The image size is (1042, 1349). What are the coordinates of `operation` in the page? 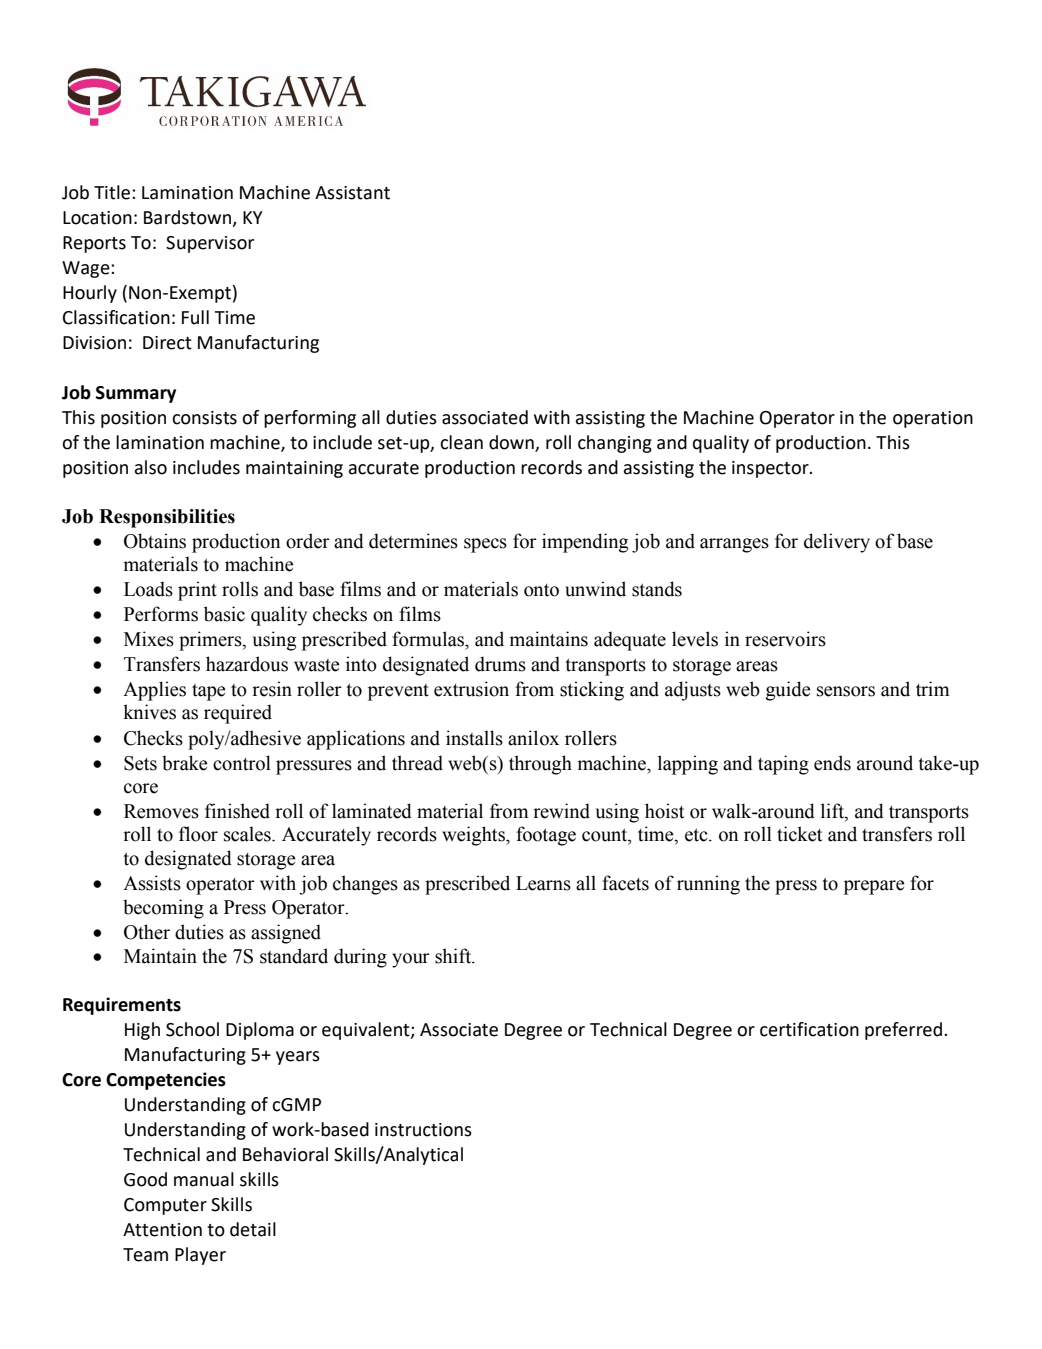 It's located at (933, 419).
